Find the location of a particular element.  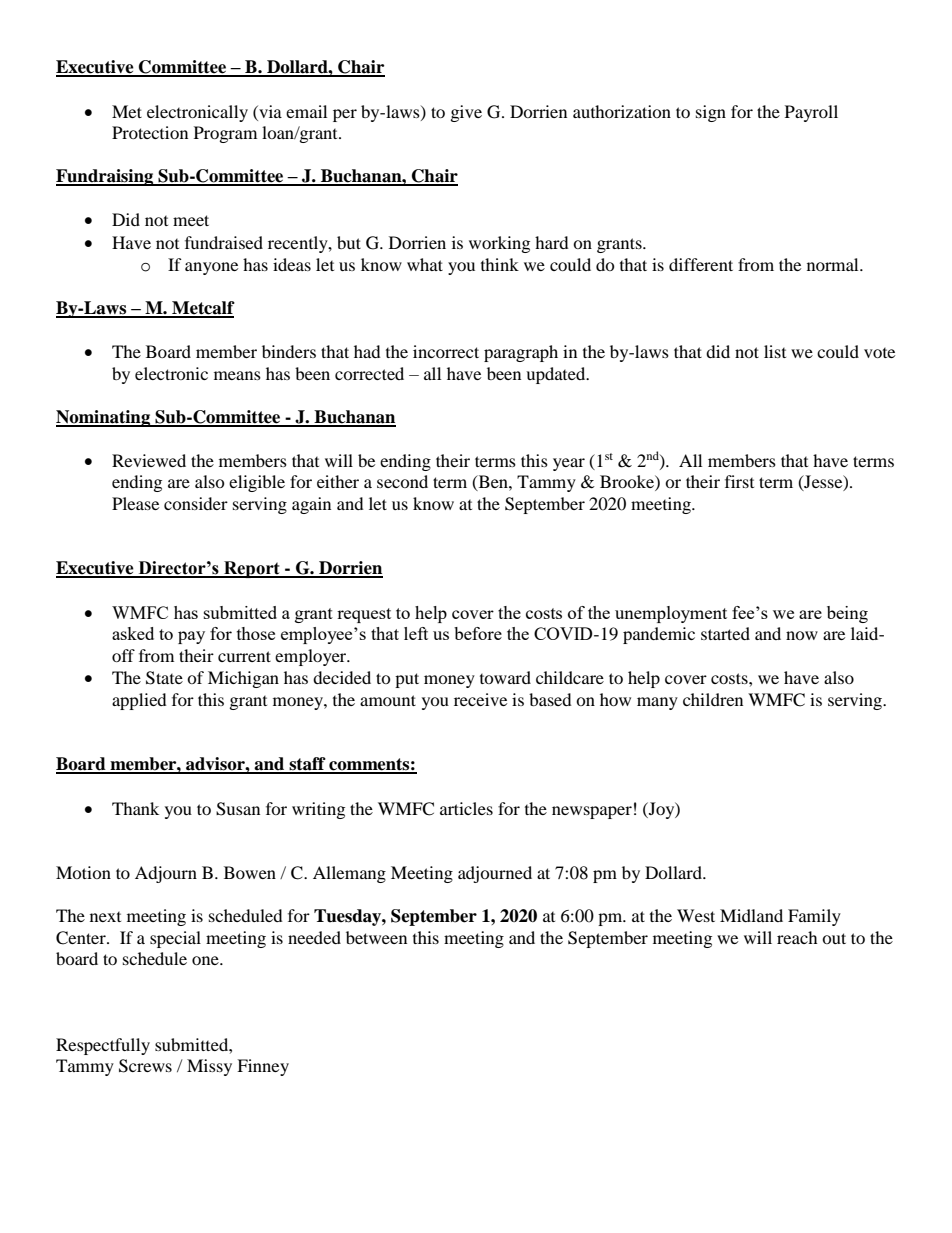

Screws is located at coordinates (145, 1066).
